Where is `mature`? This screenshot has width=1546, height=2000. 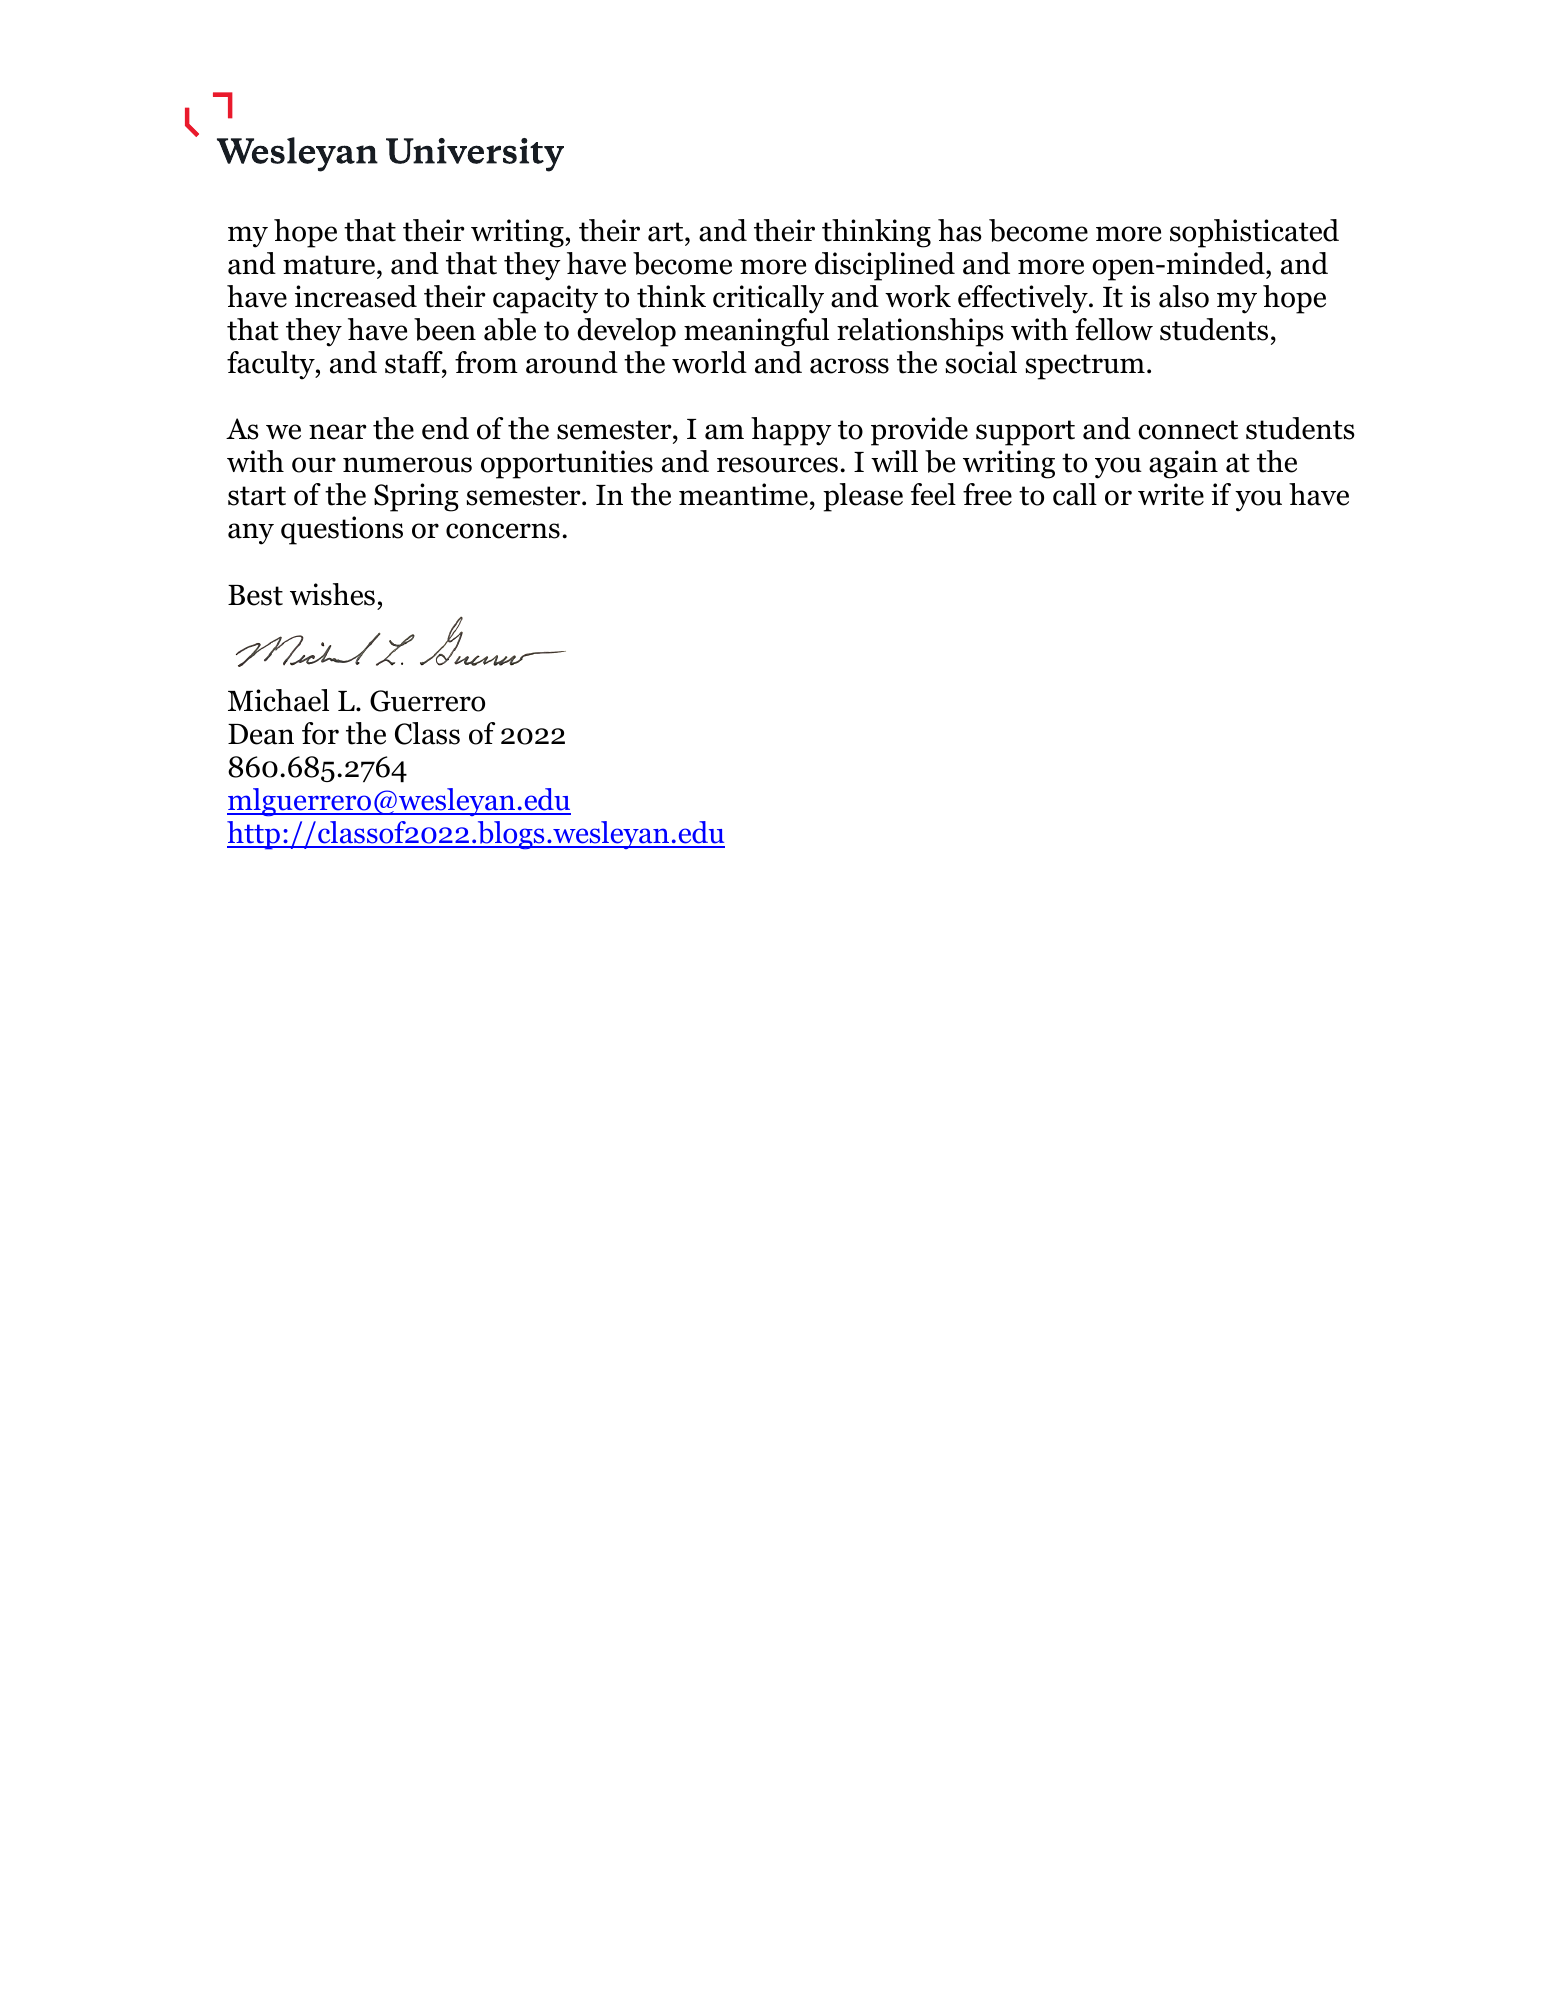
mature is located at coordinates (330, 265).
